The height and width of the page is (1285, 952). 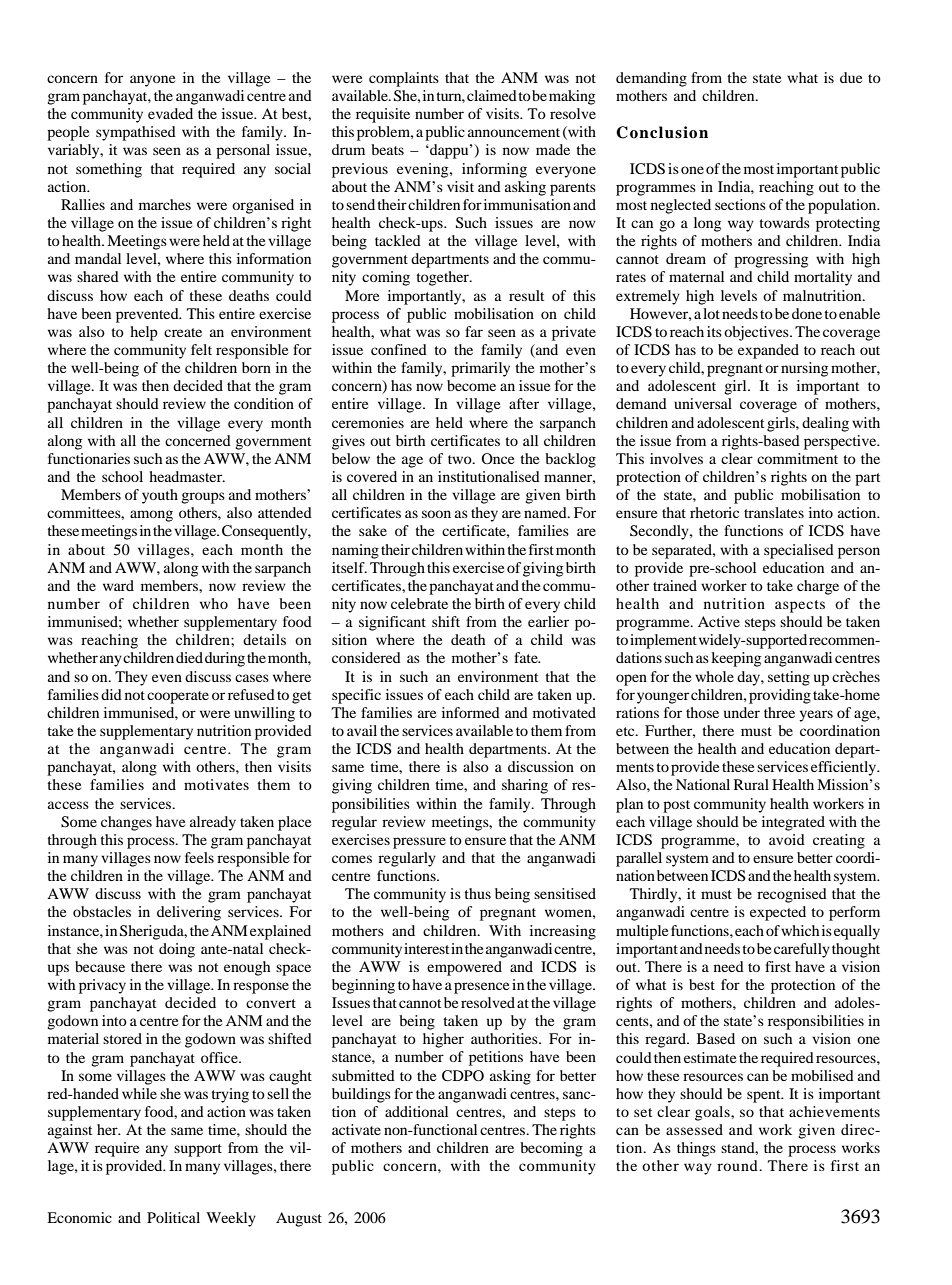 I want to click on keeping, so click(x=736, y=659).
